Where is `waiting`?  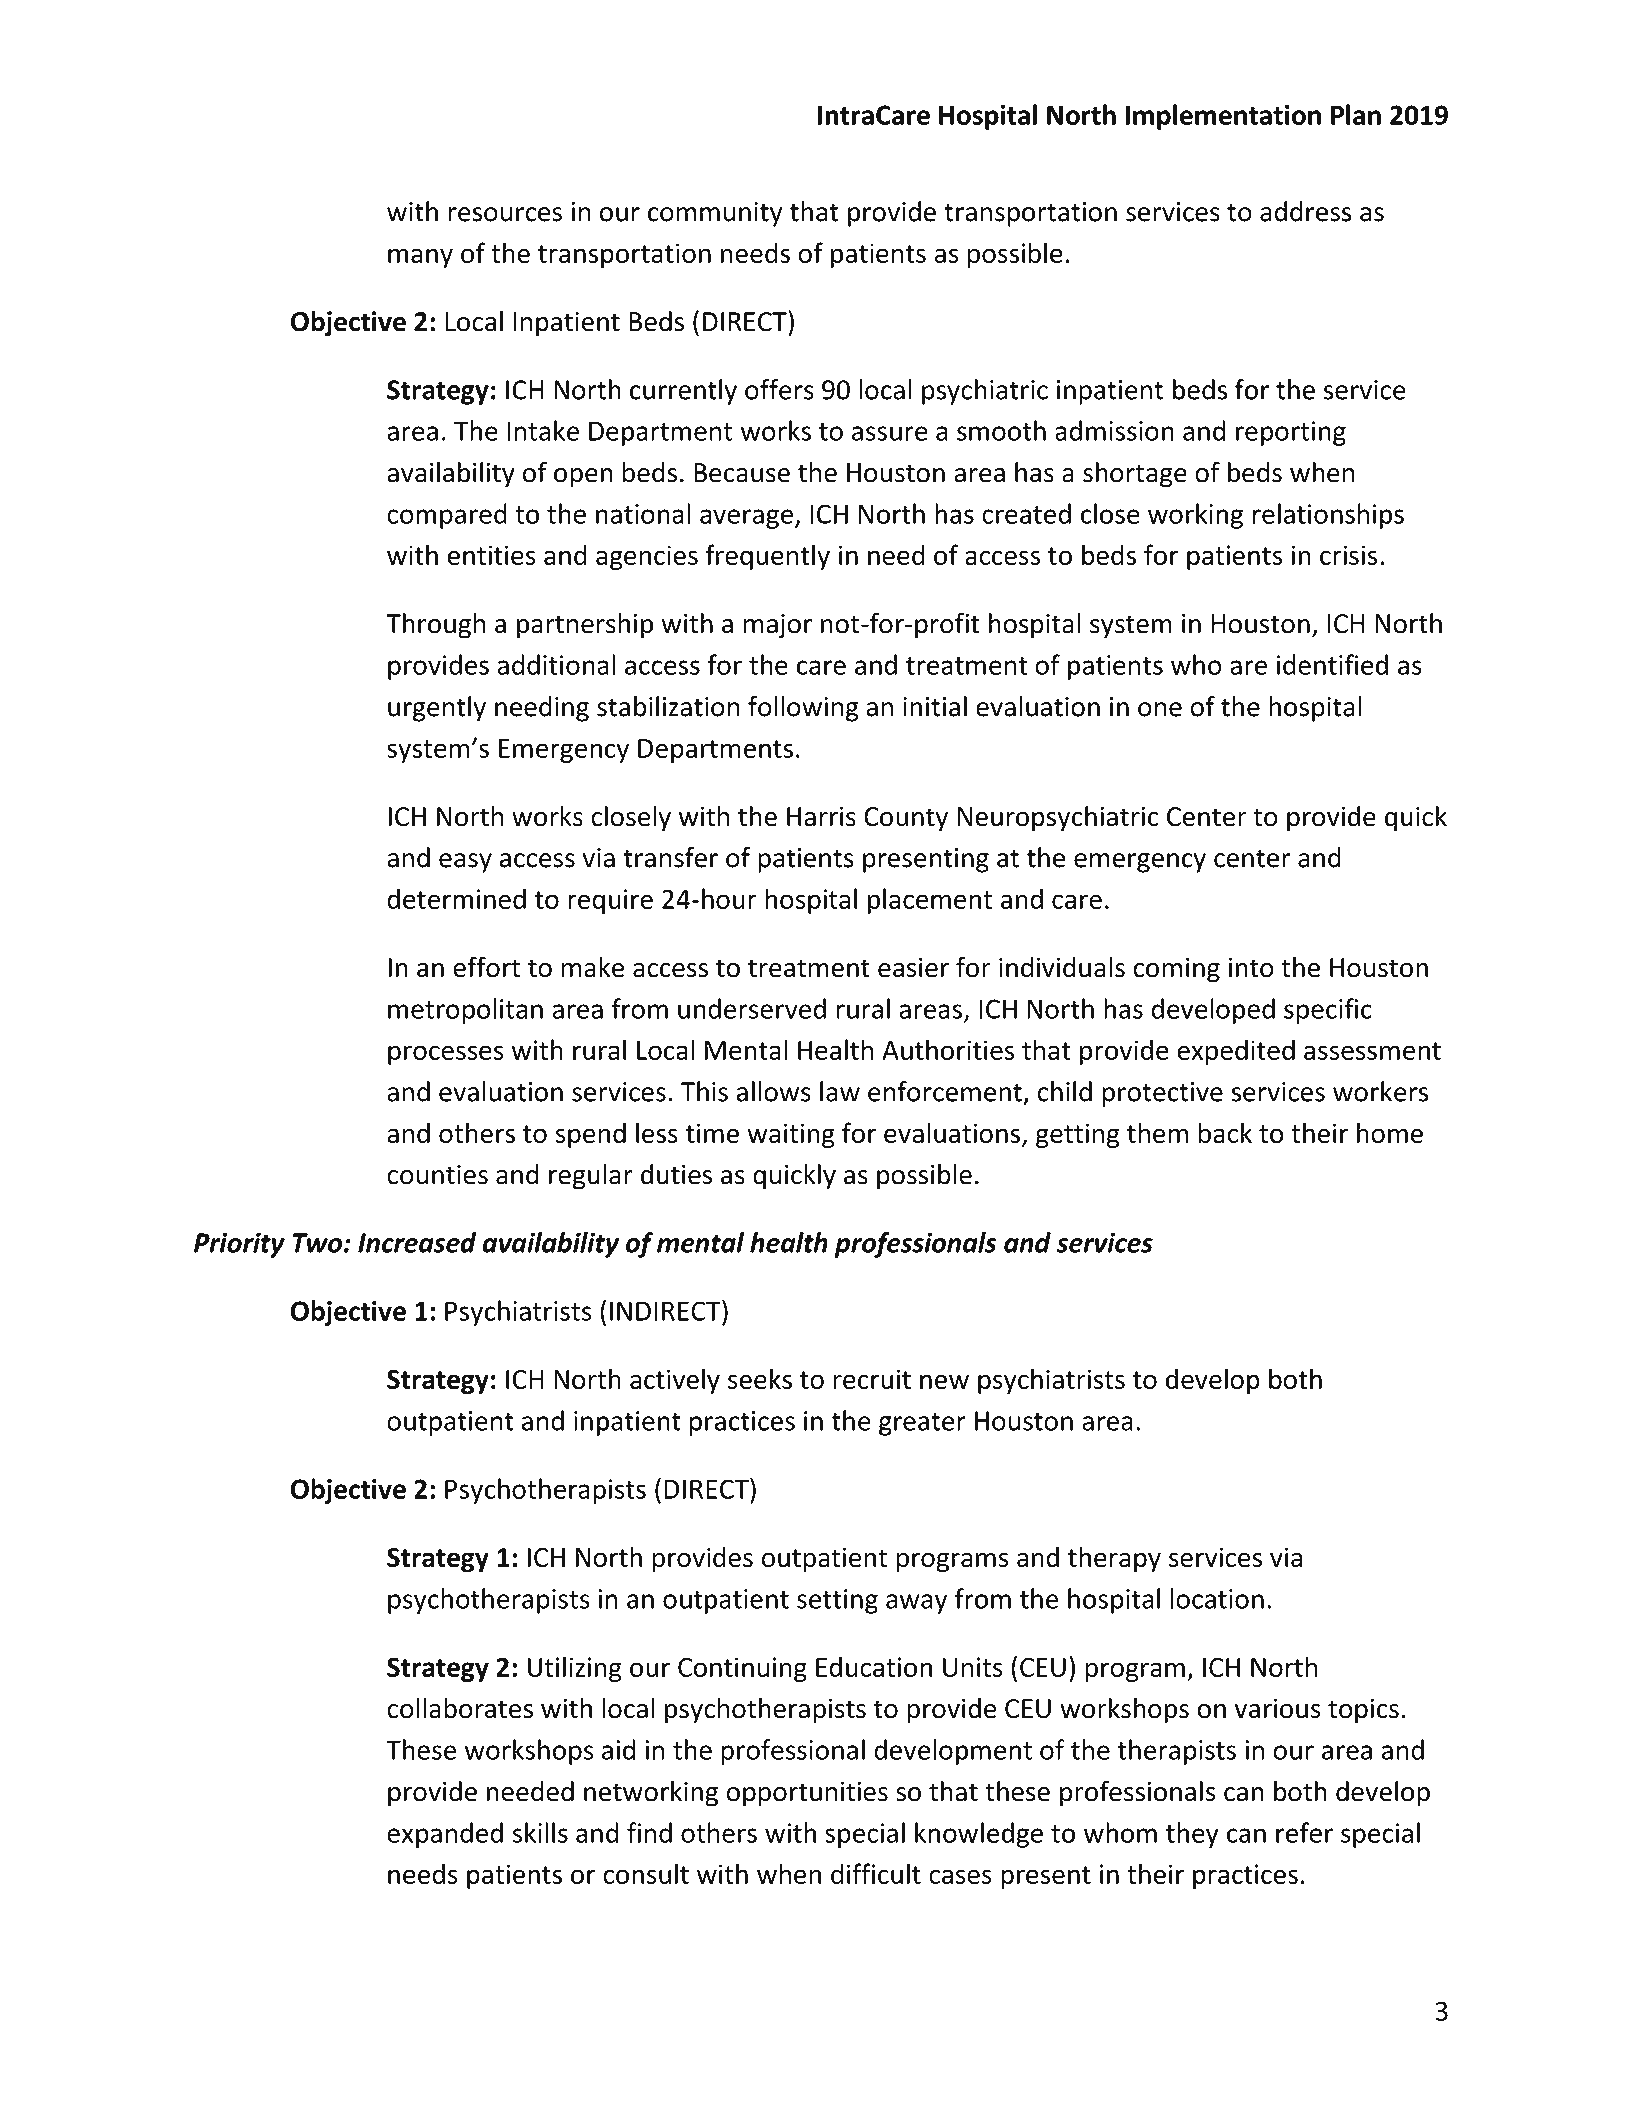 waiting is located at coordinates (791, 1135).
